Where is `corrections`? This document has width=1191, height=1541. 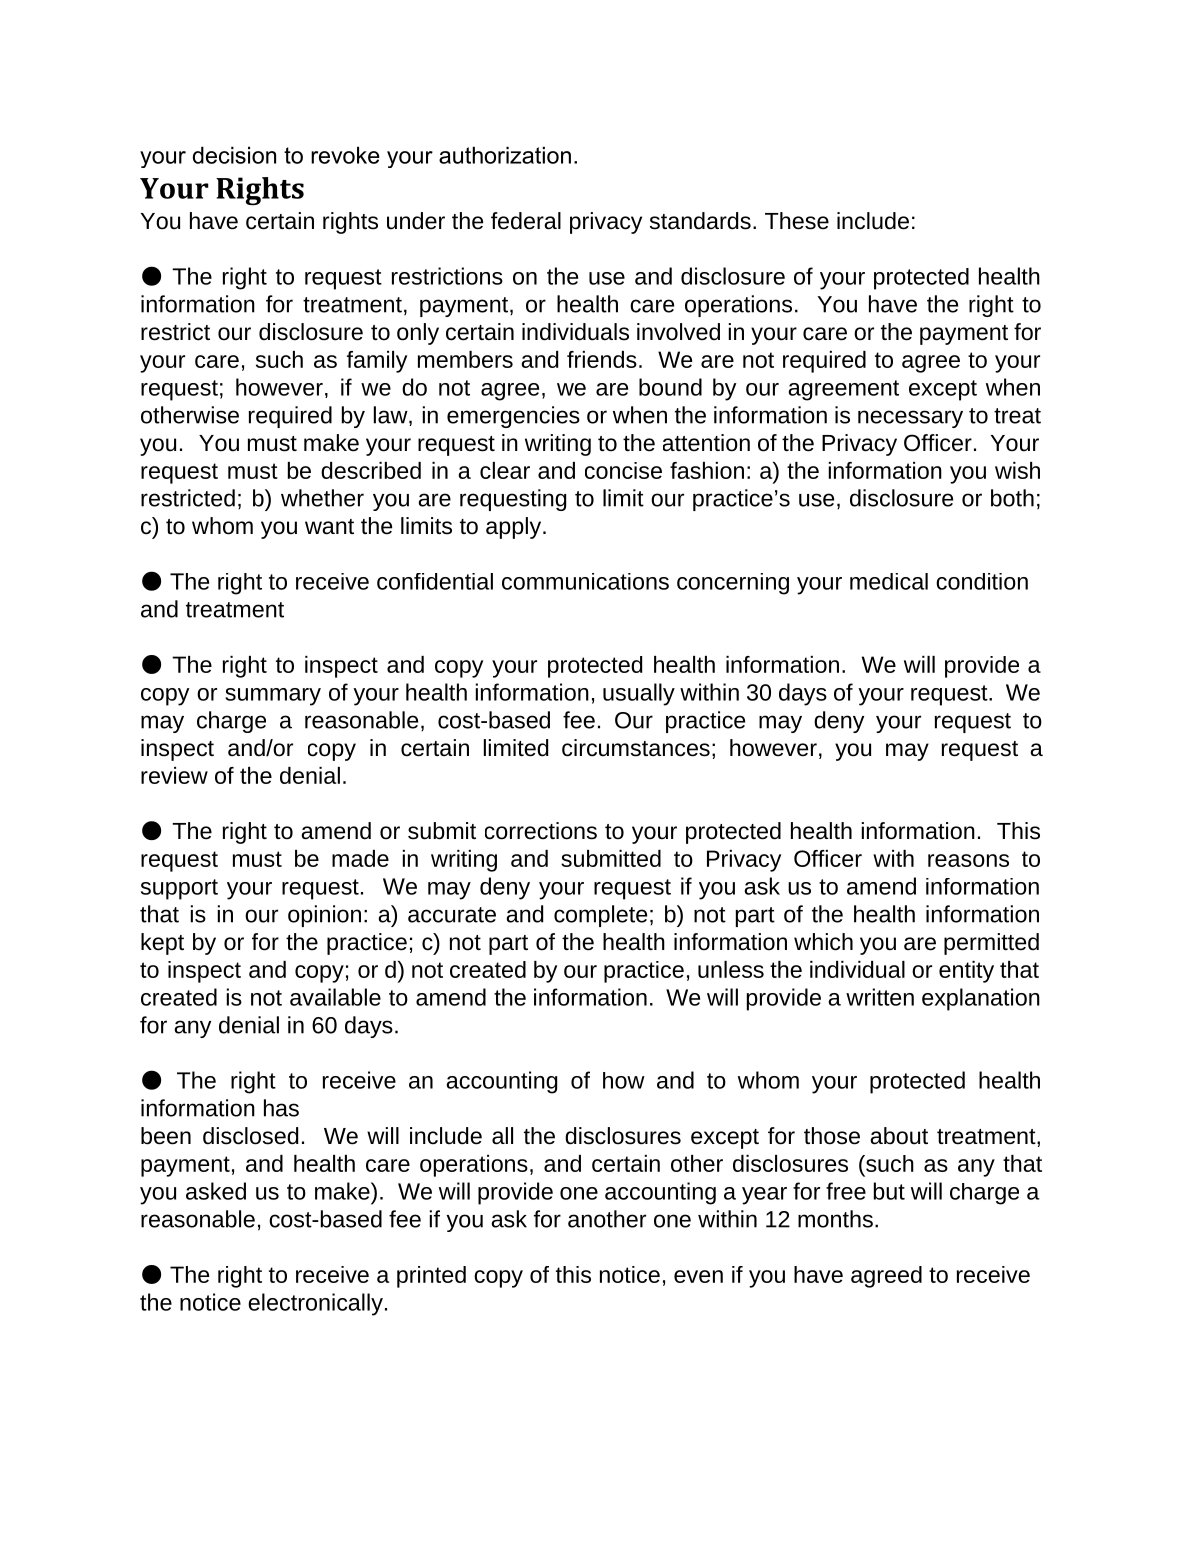
corrections is located at coordinates (541, 831).
